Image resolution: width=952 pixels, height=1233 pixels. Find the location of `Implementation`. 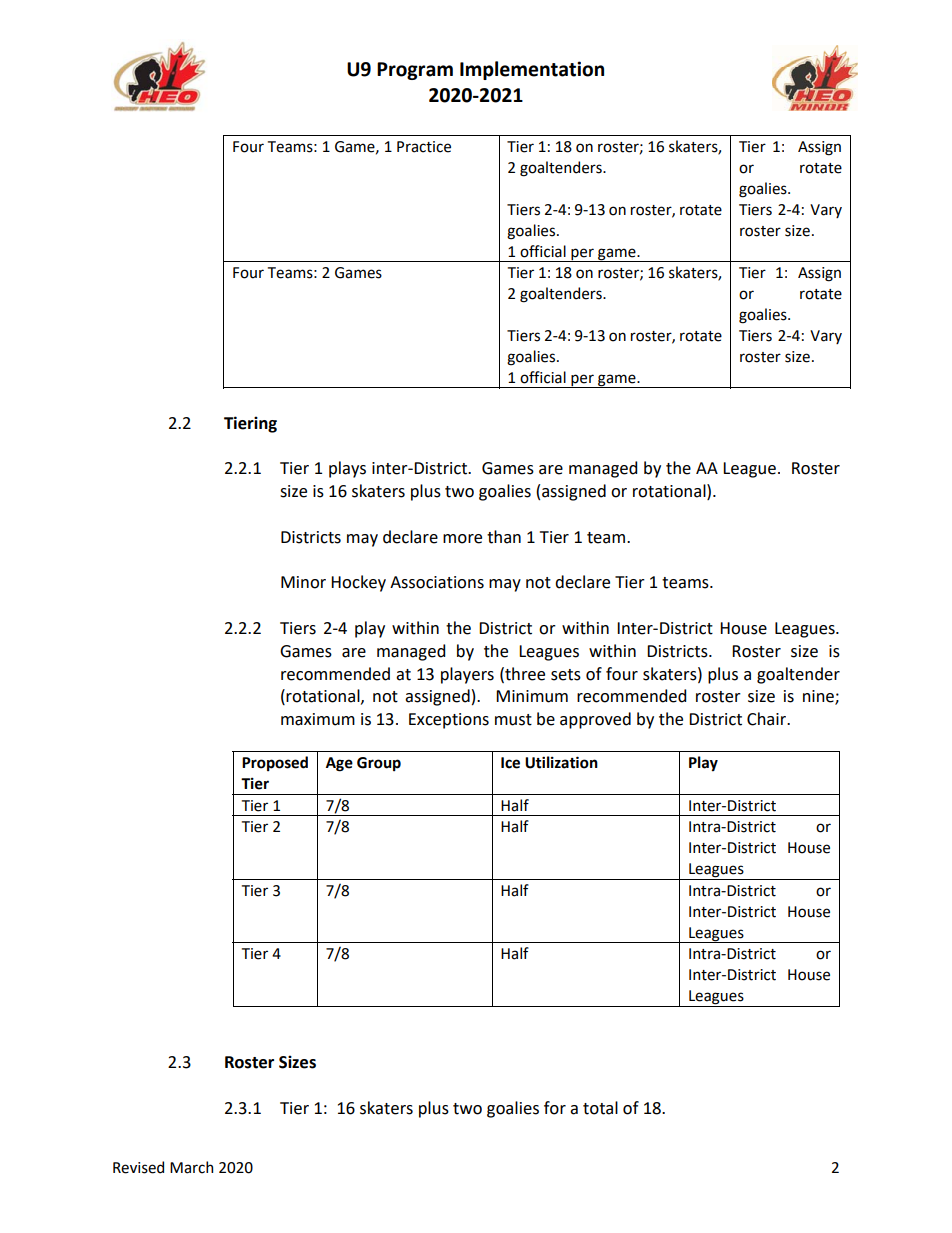

Implementation is located at coordinates (532, 70).
